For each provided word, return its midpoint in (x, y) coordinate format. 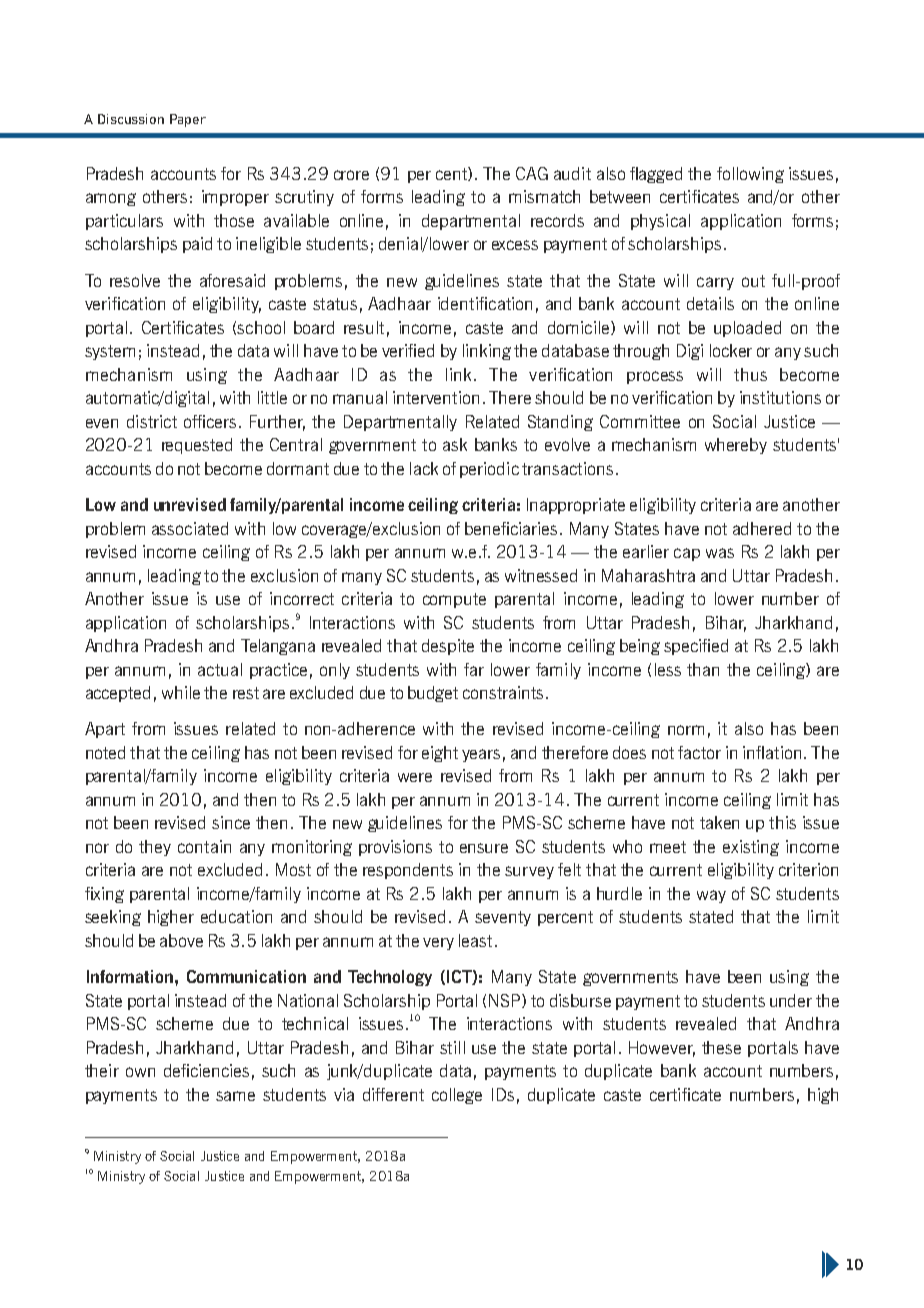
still (452, 1047)
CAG (532, 173)
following (750, 175)
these (721, 1047)
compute (454, 600)
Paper (188, 120)
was (720, 553)
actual (220, 669)
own (140, 1072)
